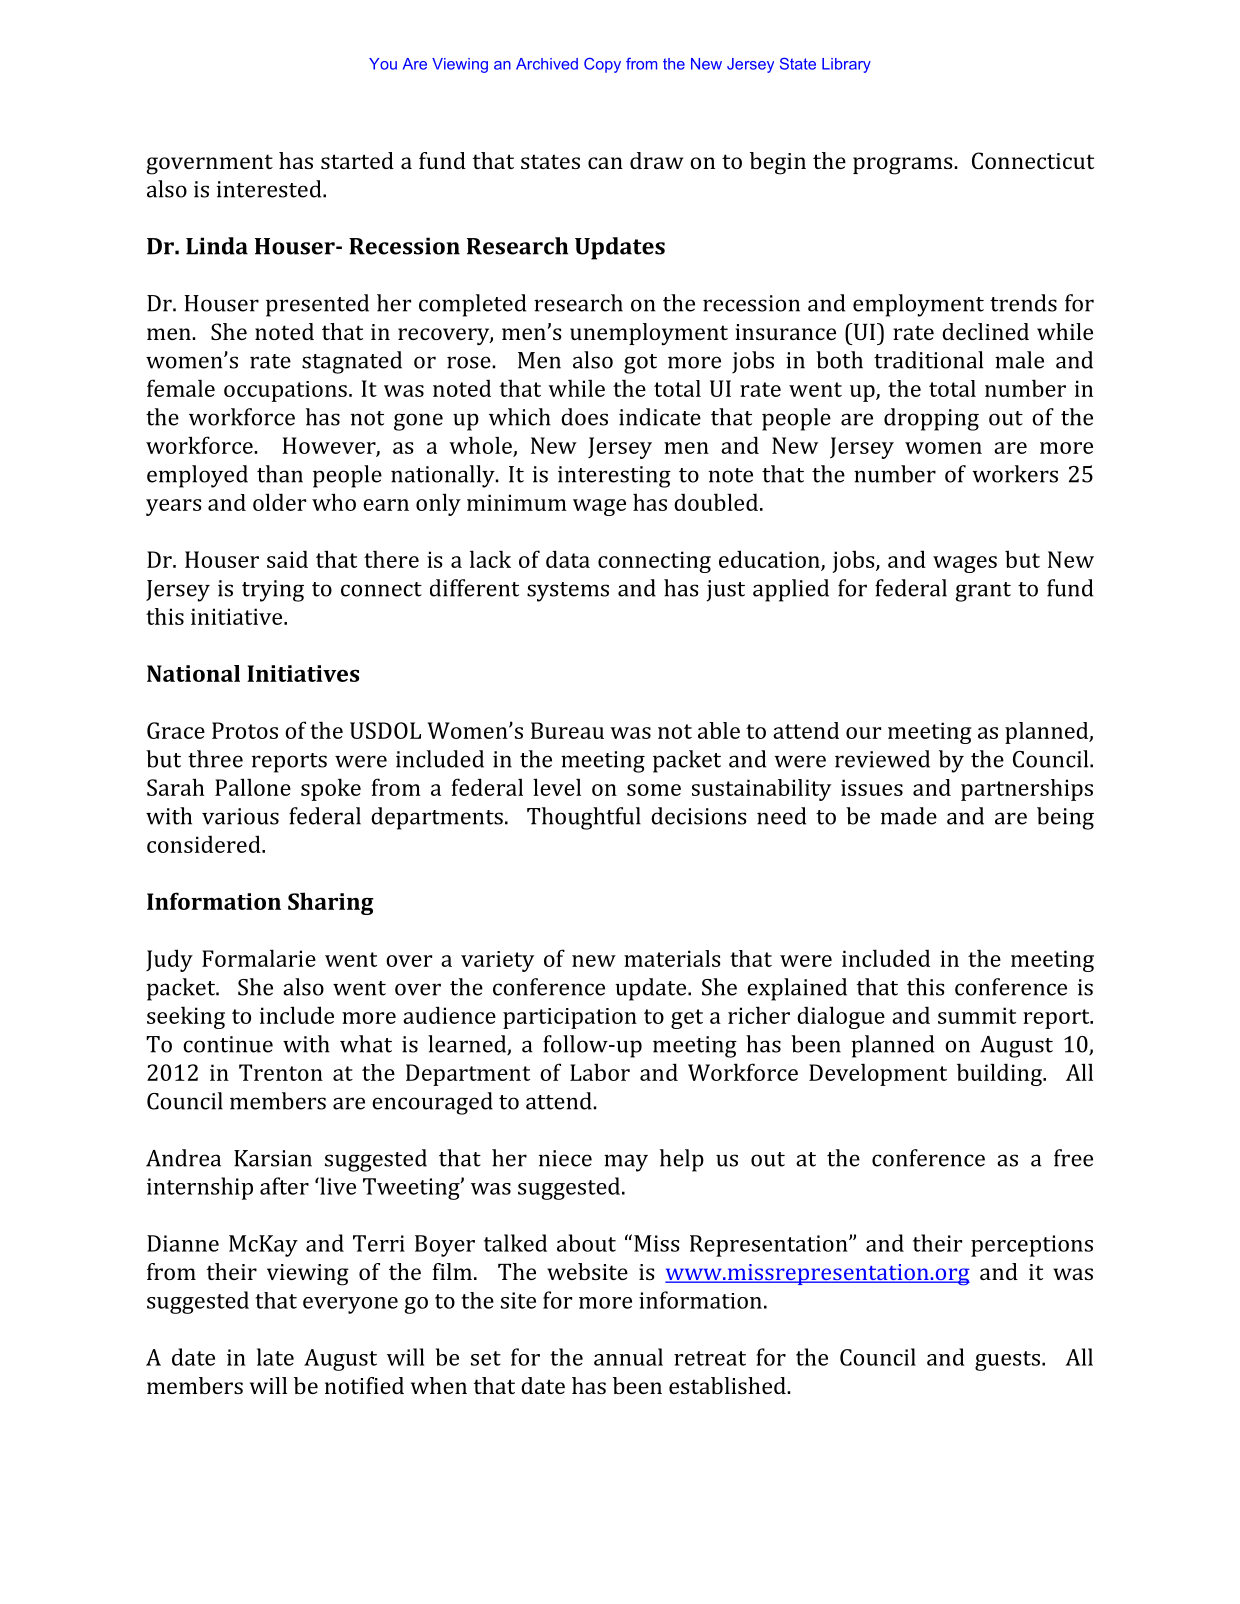  What do you see at coordinates (281, 1072) in the document?
I see `Trenton` at bounding box center [281, 1072].
